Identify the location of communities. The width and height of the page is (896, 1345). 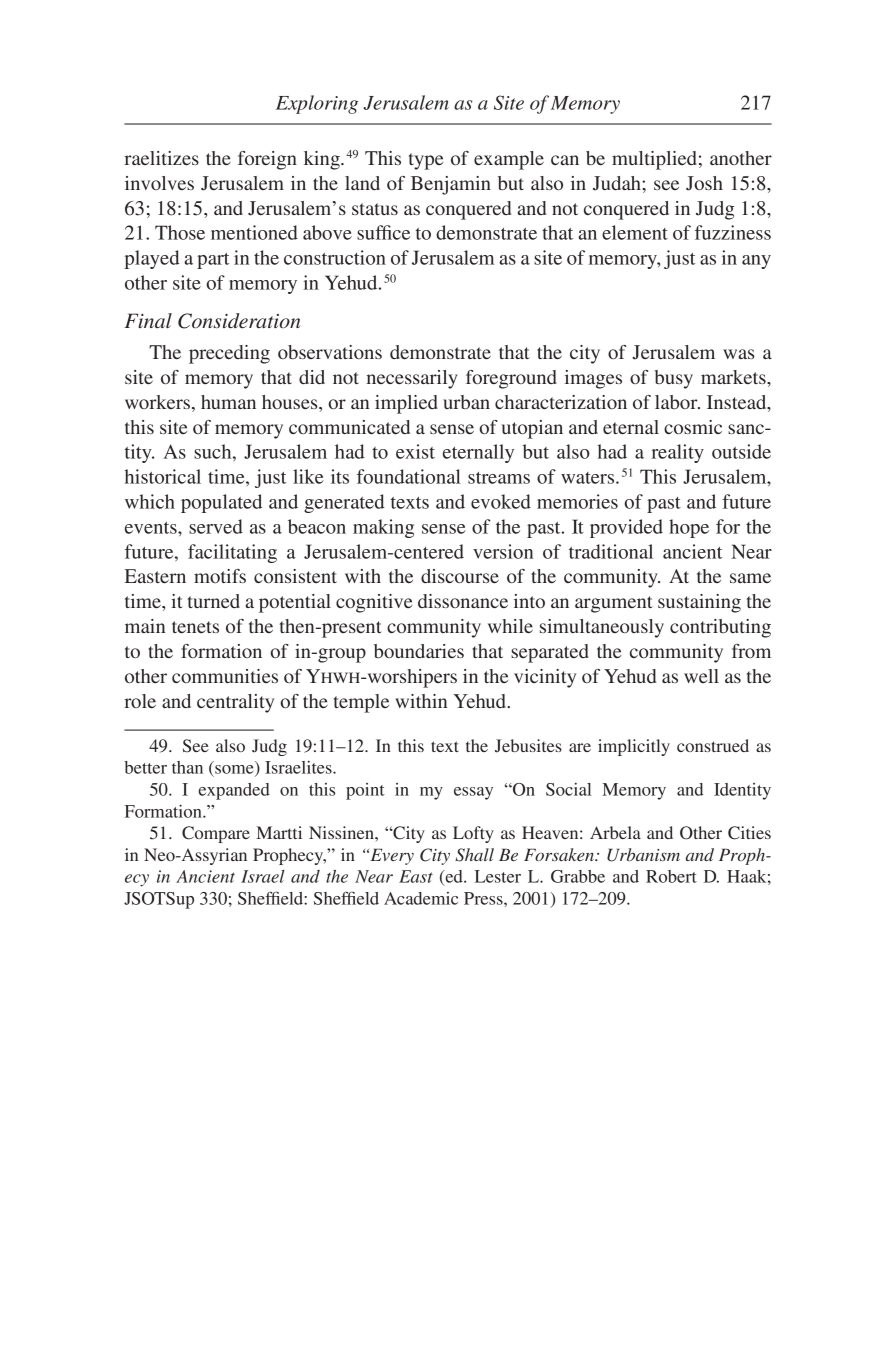
(225, 676).
